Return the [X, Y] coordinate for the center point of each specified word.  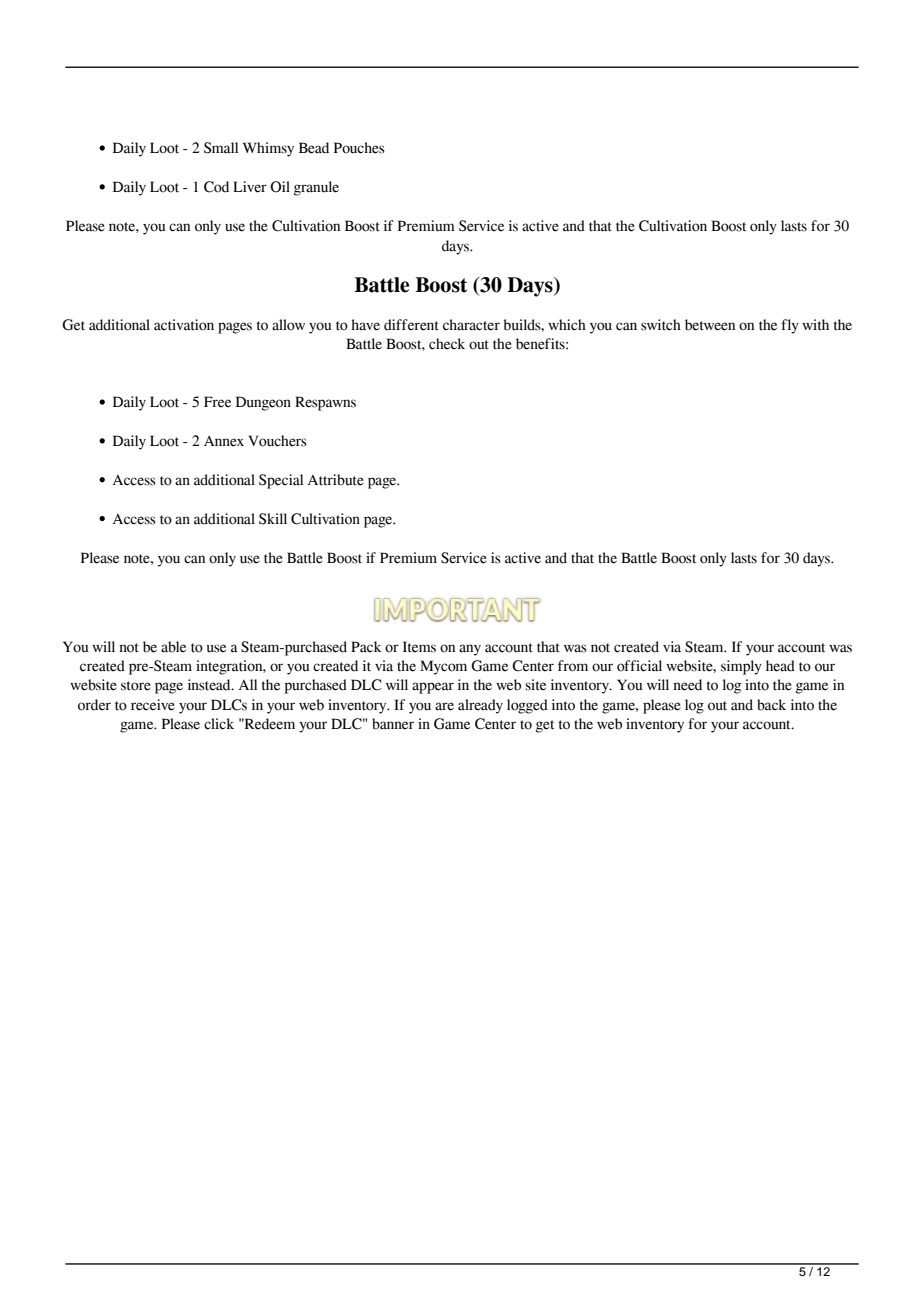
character [471, 325]
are [444, 706]
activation [184, 325]
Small [221, 148]
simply [741, 667]
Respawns [325, 403]
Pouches [359, 148]
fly [790, 326]
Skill [273, 519]
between [710, 325]
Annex [224, 441]
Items [419, 647]
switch [661, 325]
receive [153, 705]
